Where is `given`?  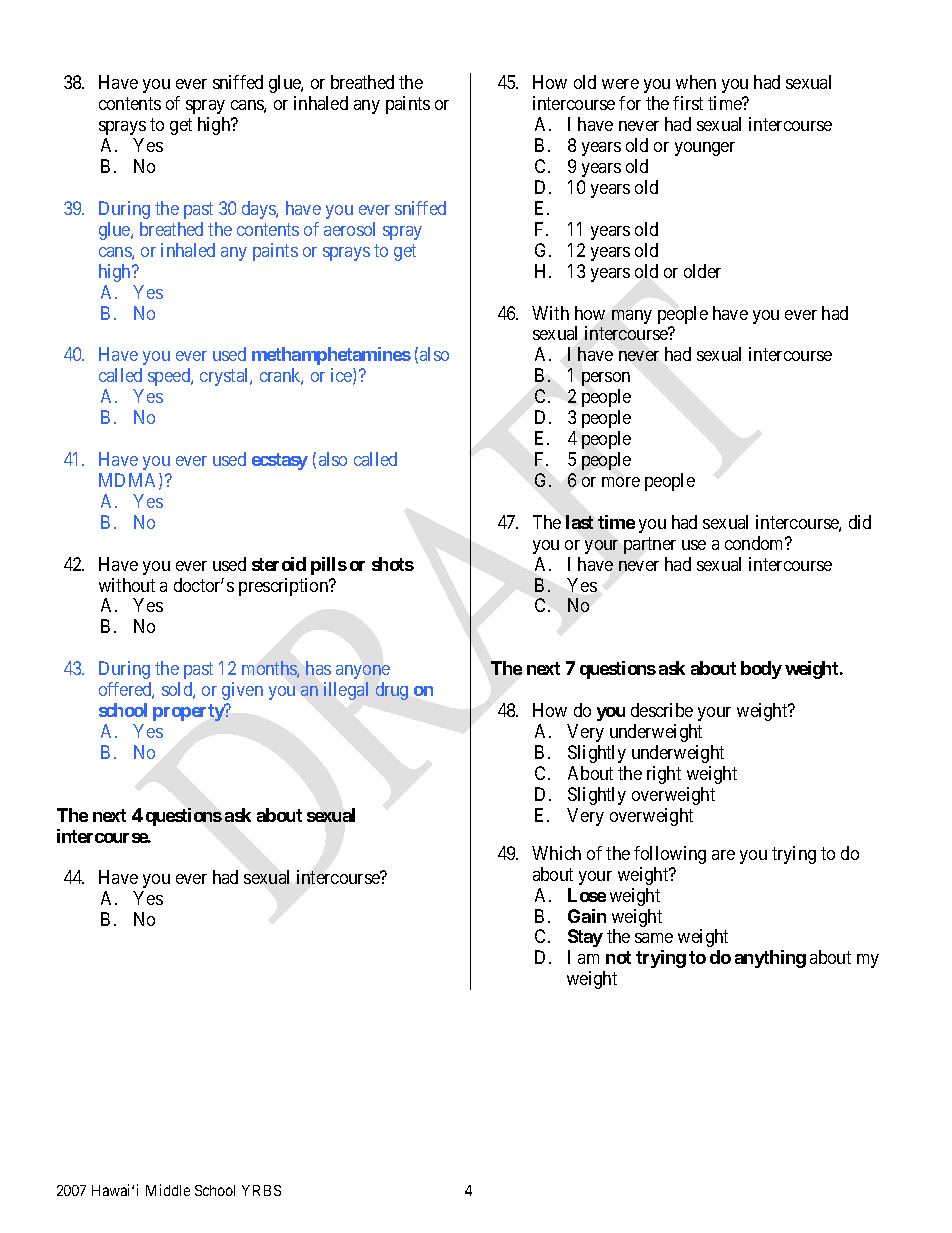
given is located at coordinates (242, 691).
